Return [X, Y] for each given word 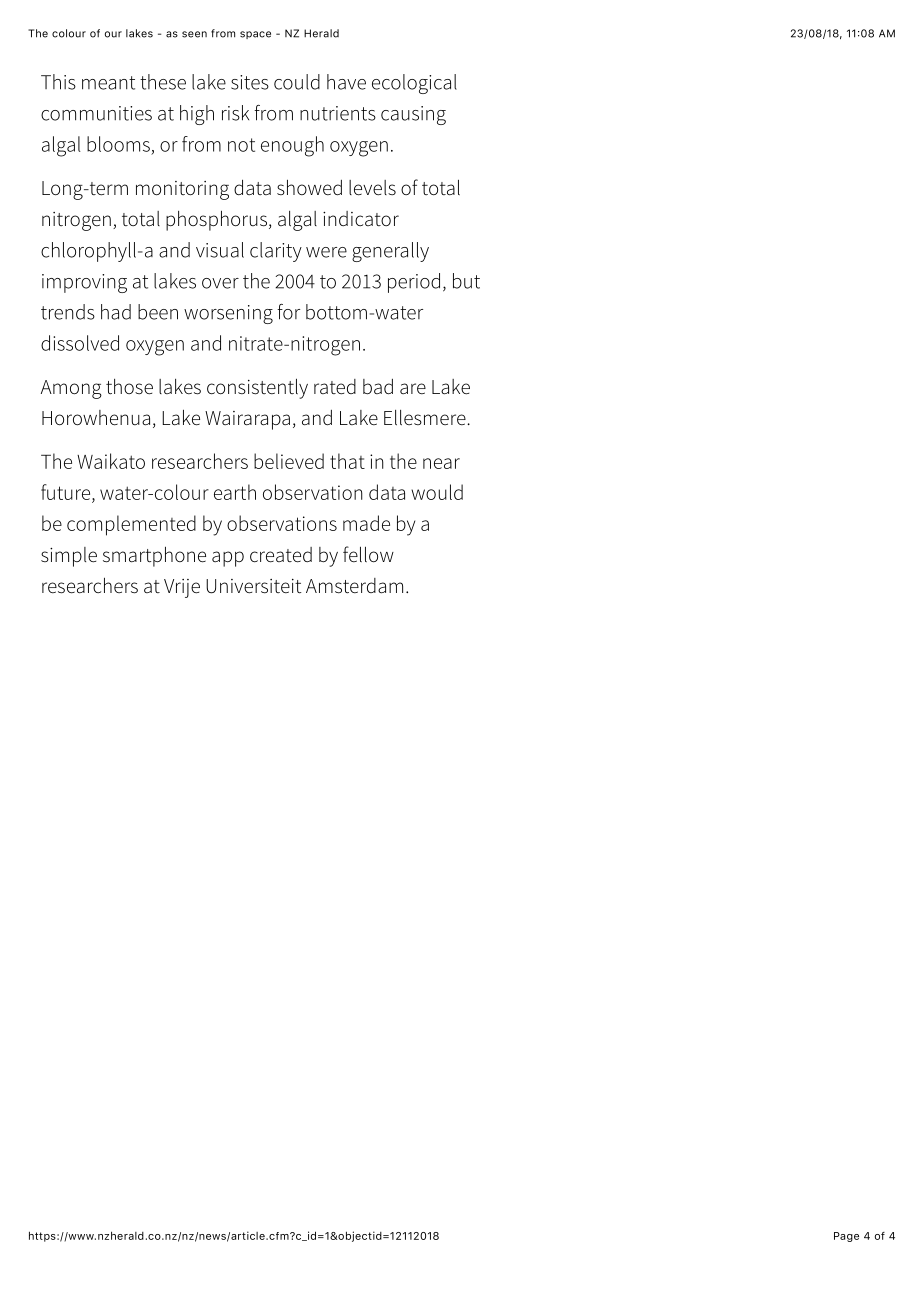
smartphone [154, 557]
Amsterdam [354, 586]
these [163, 82]
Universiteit [254, 586]
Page [846, 1237]
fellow [368, 554]
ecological [414, 84]
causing [413, 115]
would [437, 492]
